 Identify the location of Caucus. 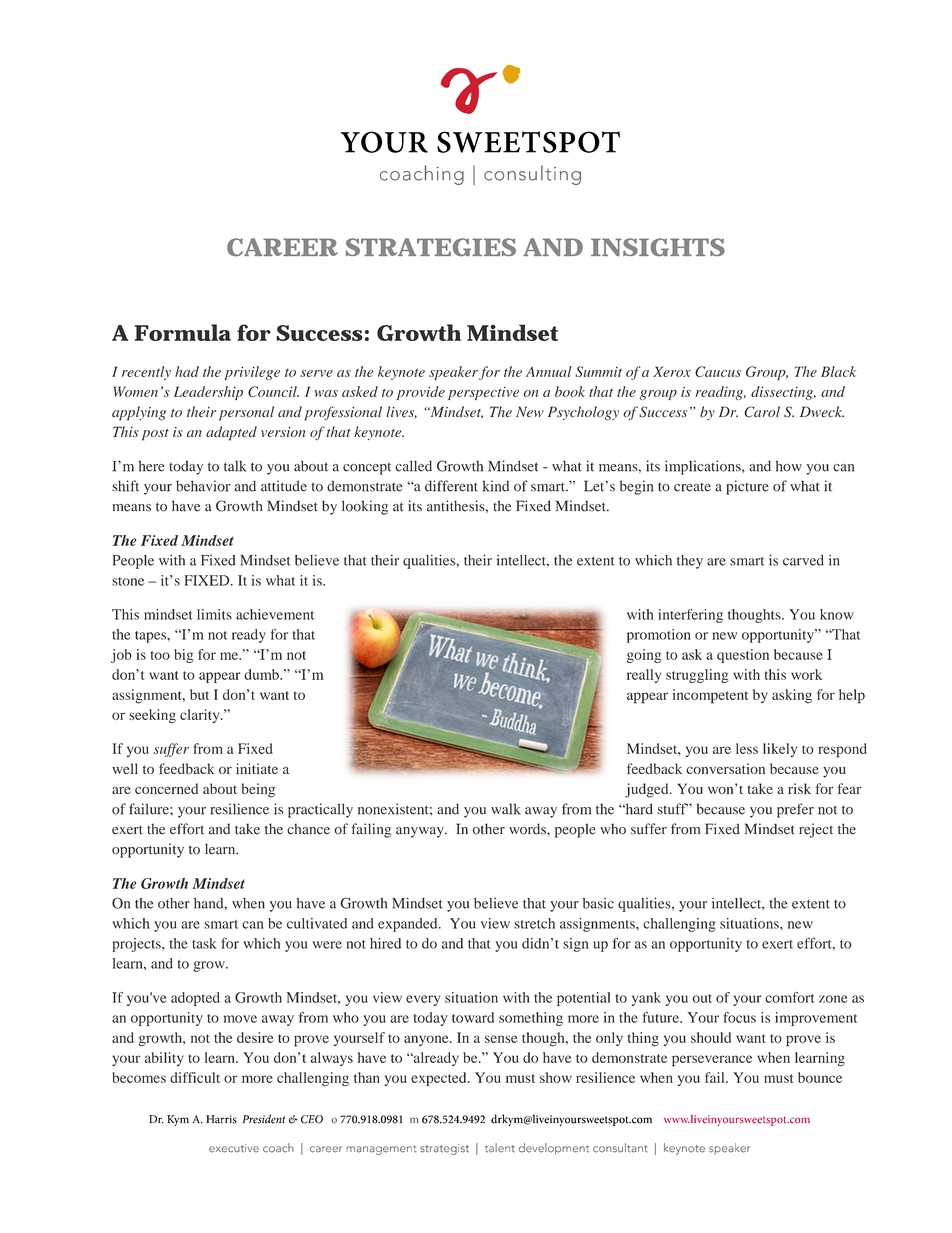
(718, 371).
